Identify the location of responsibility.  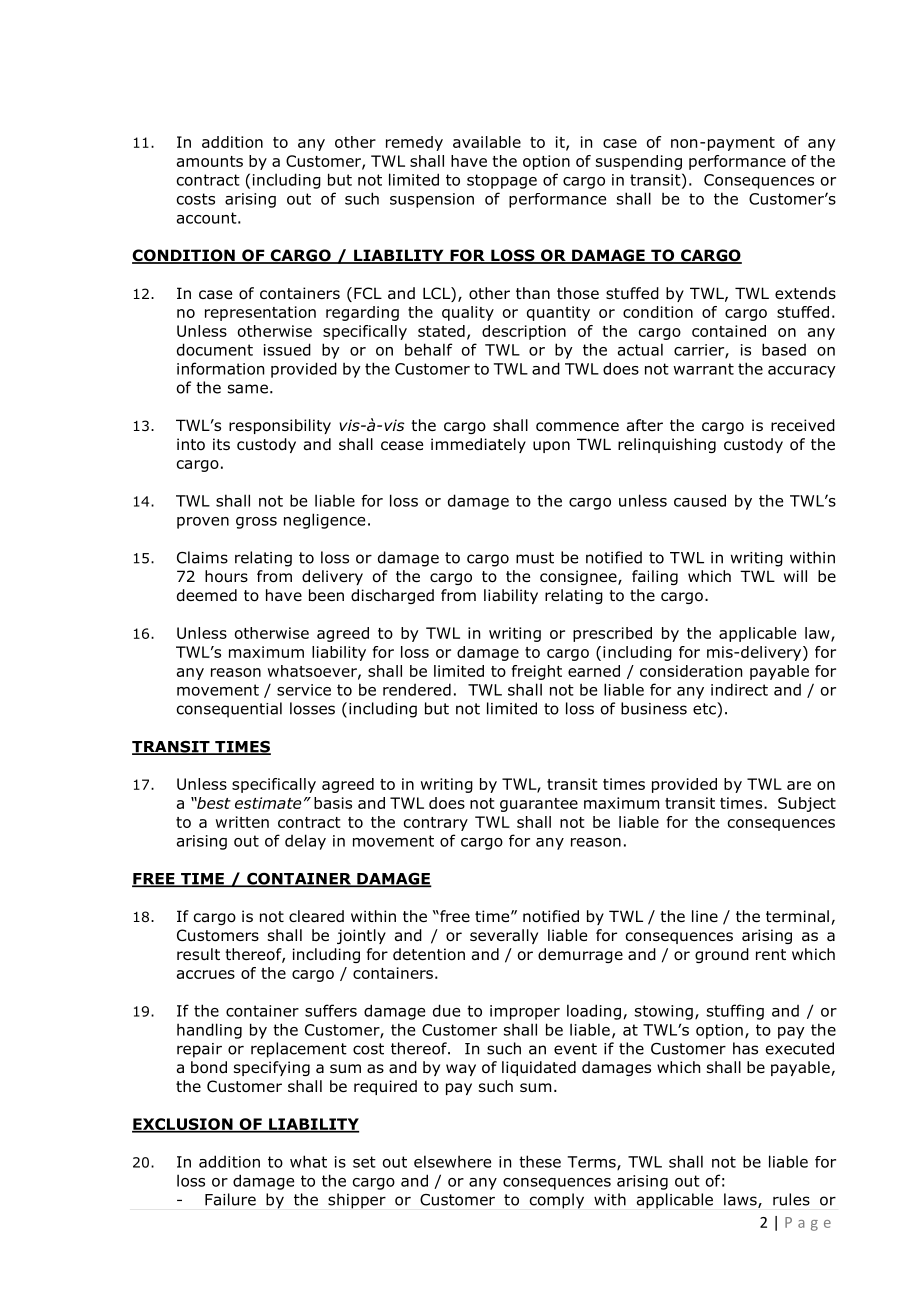
(280, 426).
